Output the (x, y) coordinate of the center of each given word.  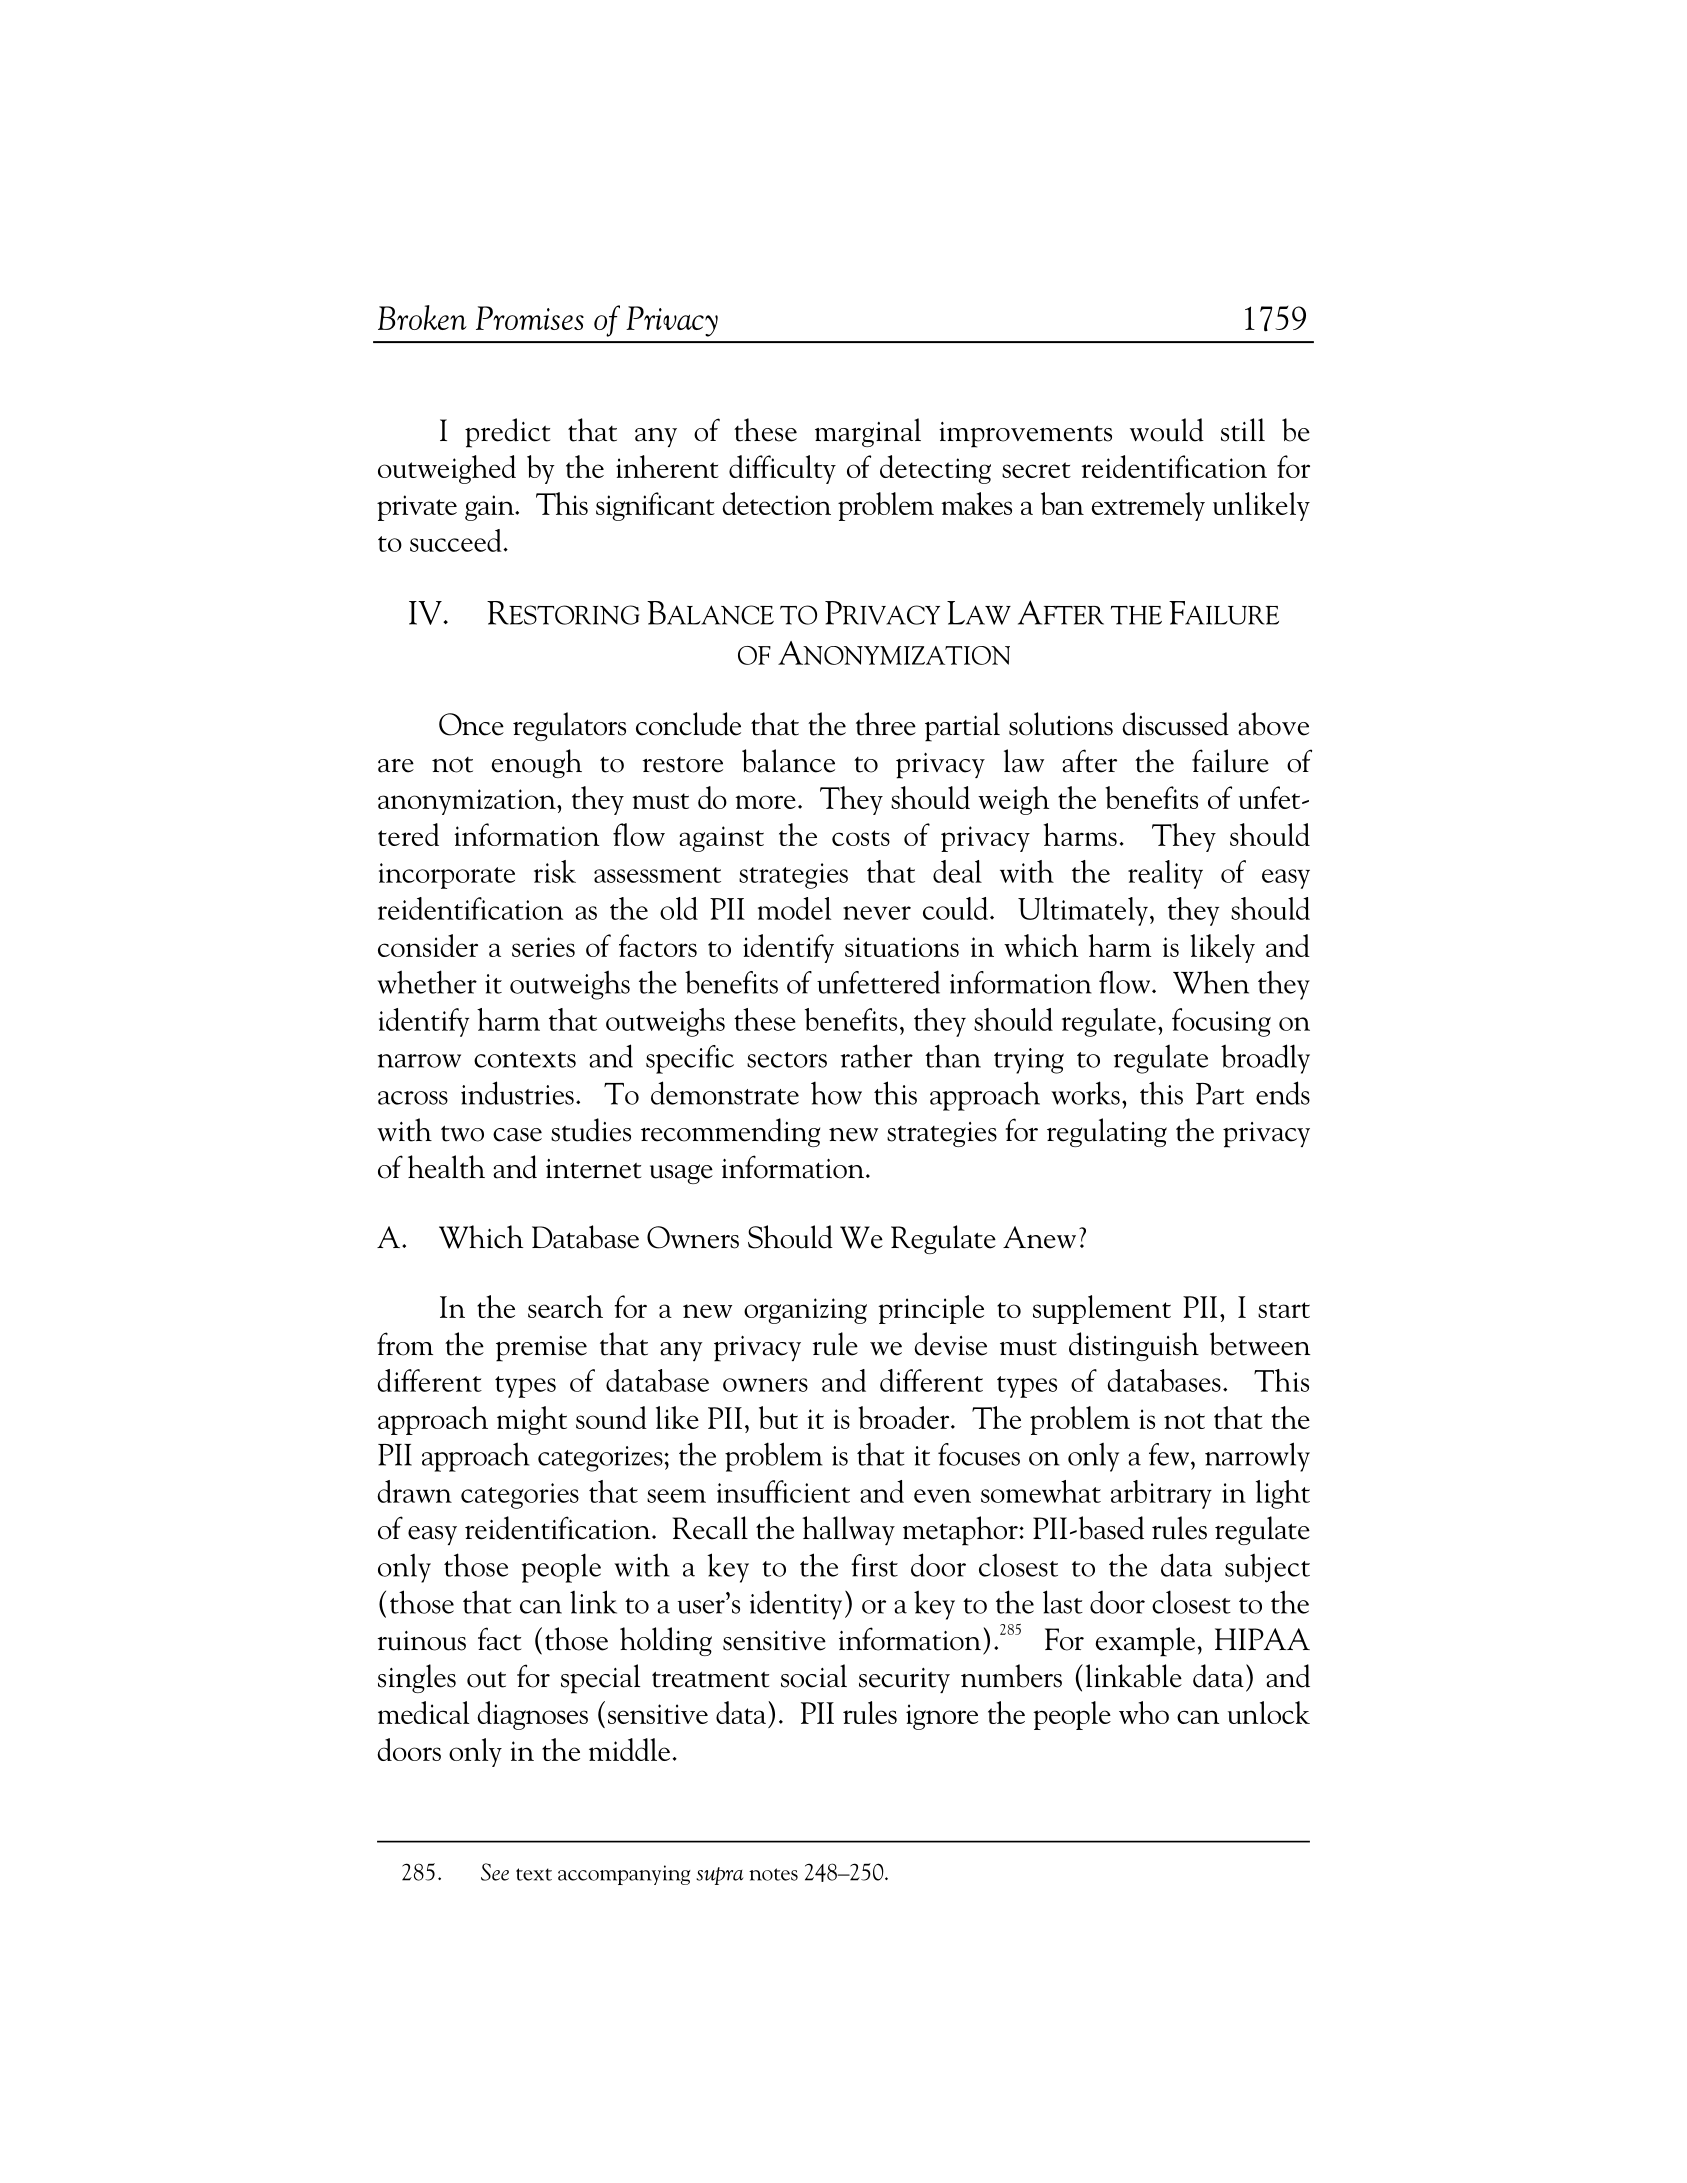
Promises (530, 318)
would (1167, 430)
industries (517, 1093)
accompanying (624, 1875)
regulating (1107, 1132)
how (836, 1093)
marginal (868, 432)
